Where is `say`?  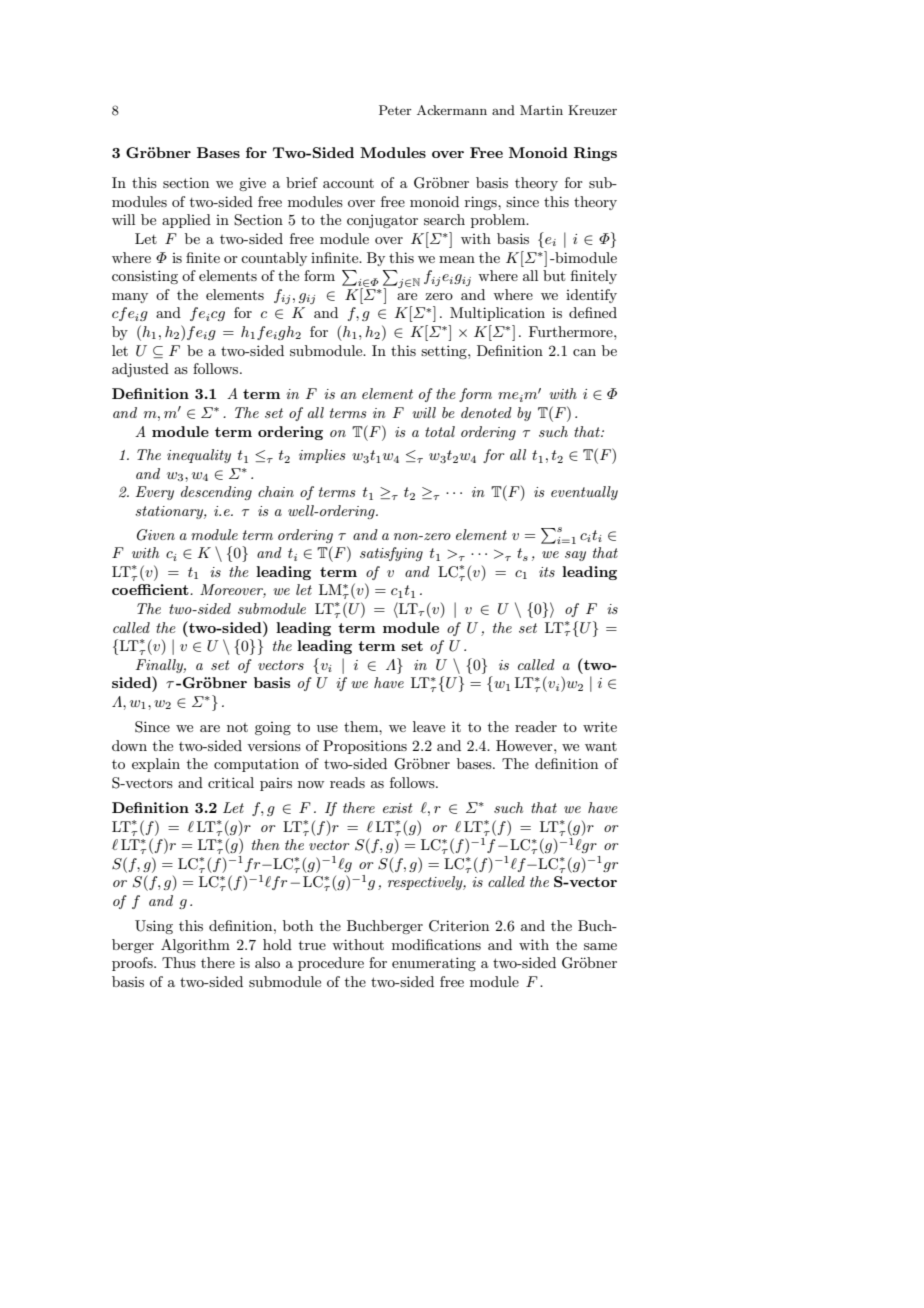
say is located at coordinates (575, 556).
